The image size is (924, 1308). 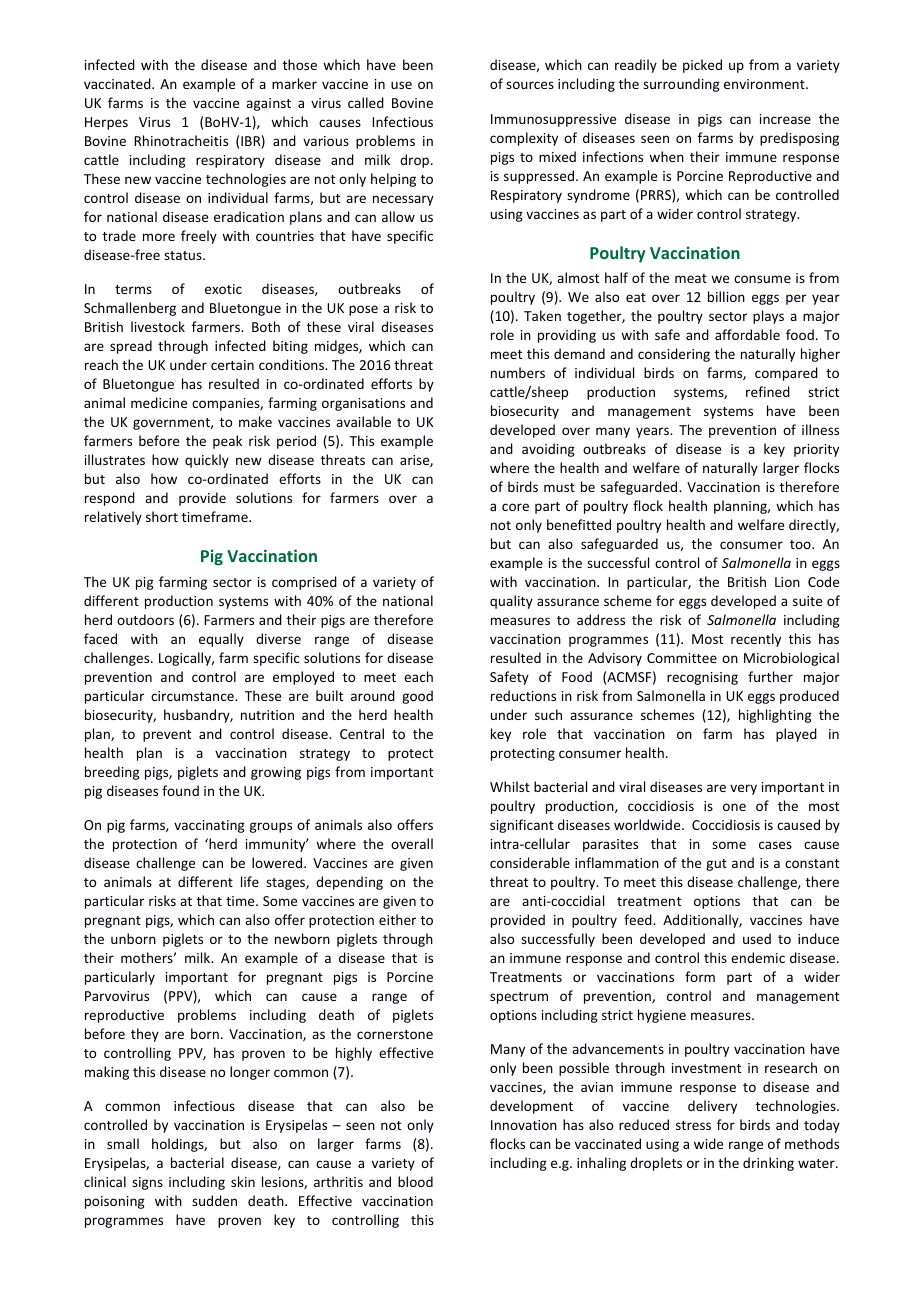 I want to click on core, so click(x=515, y=507).
